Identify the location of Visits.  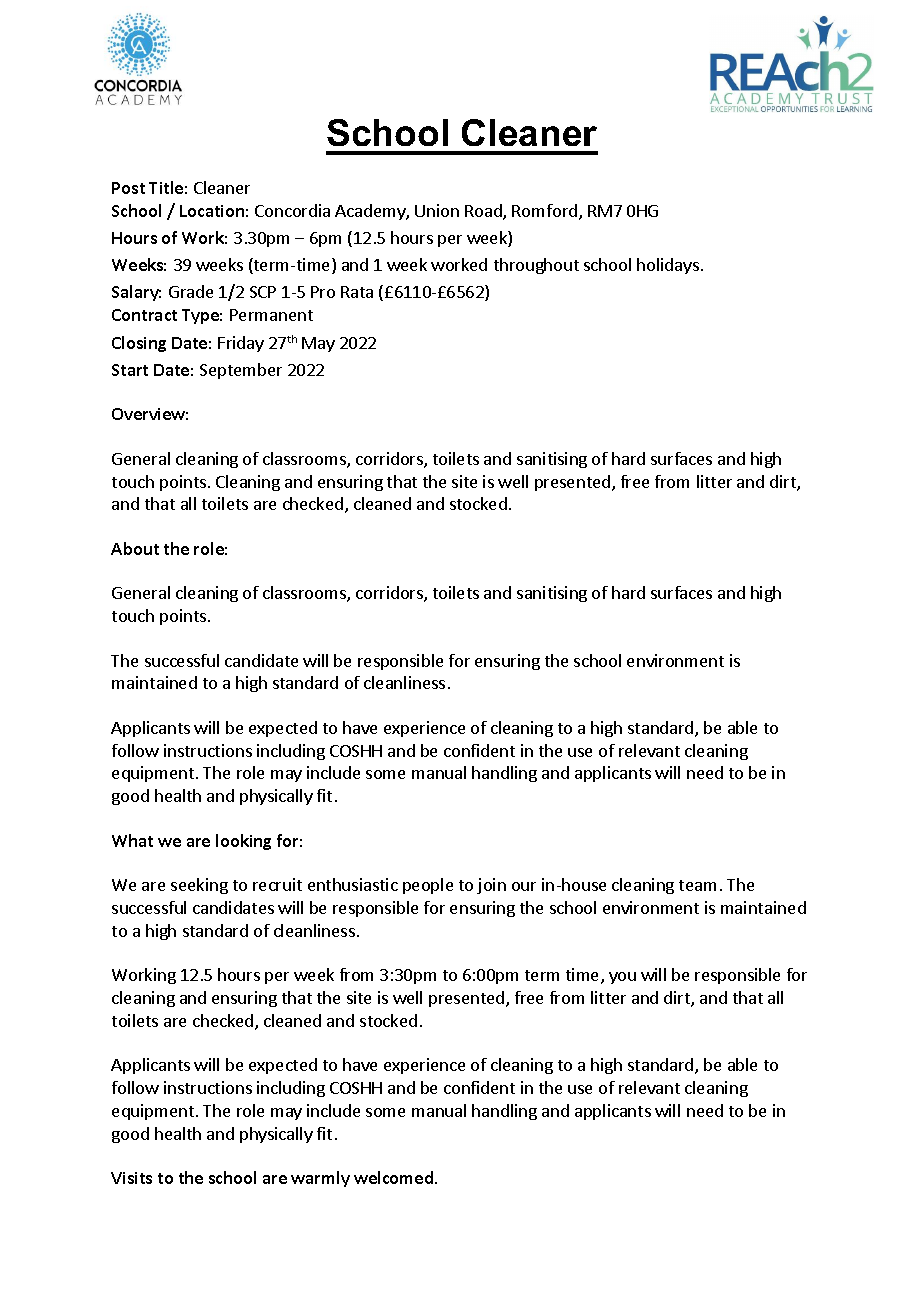
(131, 1178).
